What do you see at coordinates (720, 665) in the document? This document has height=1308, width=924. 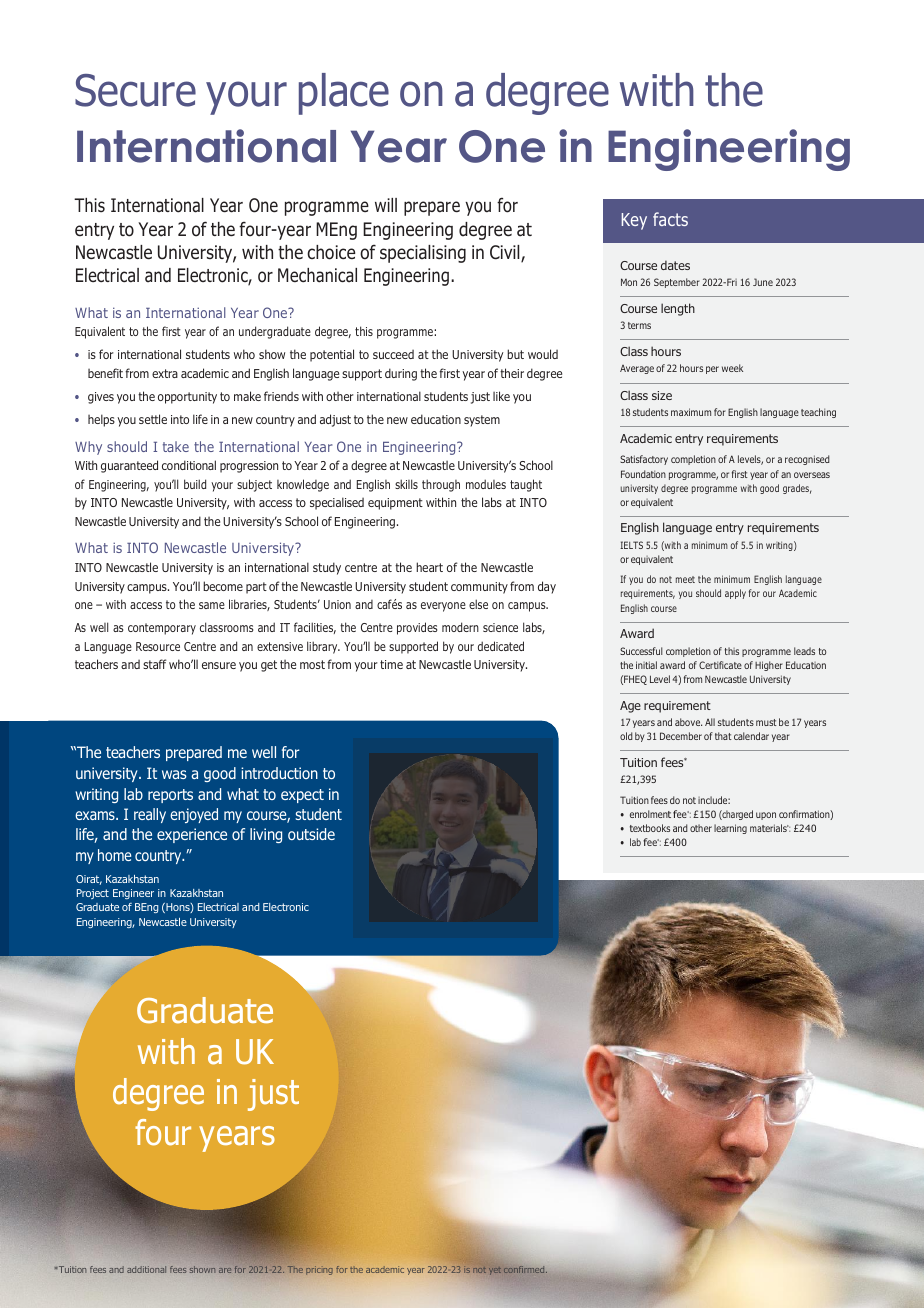 I see `Certificate` at bounding box center [720, 665].
